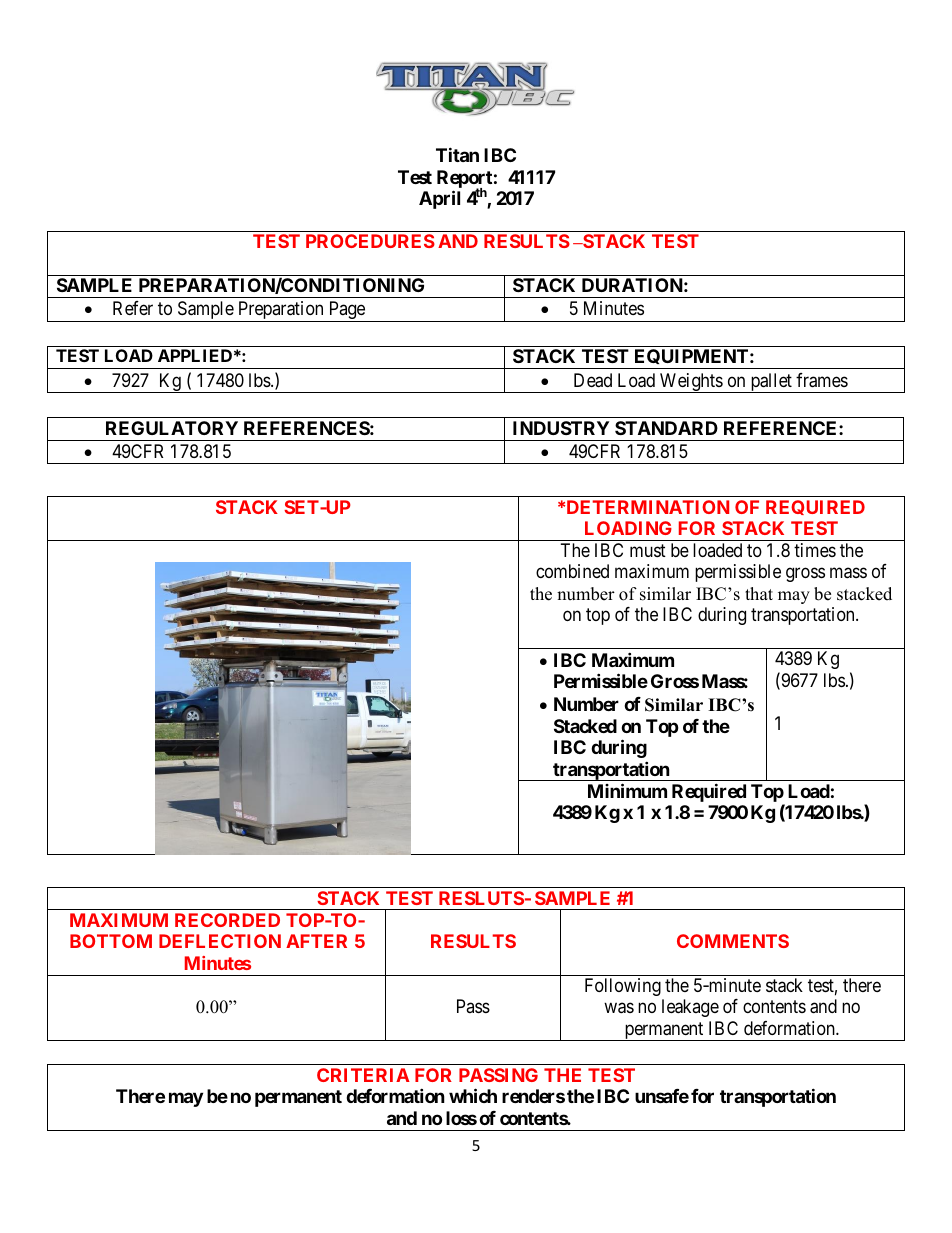  I want to click on Page, so click(346, 311).
